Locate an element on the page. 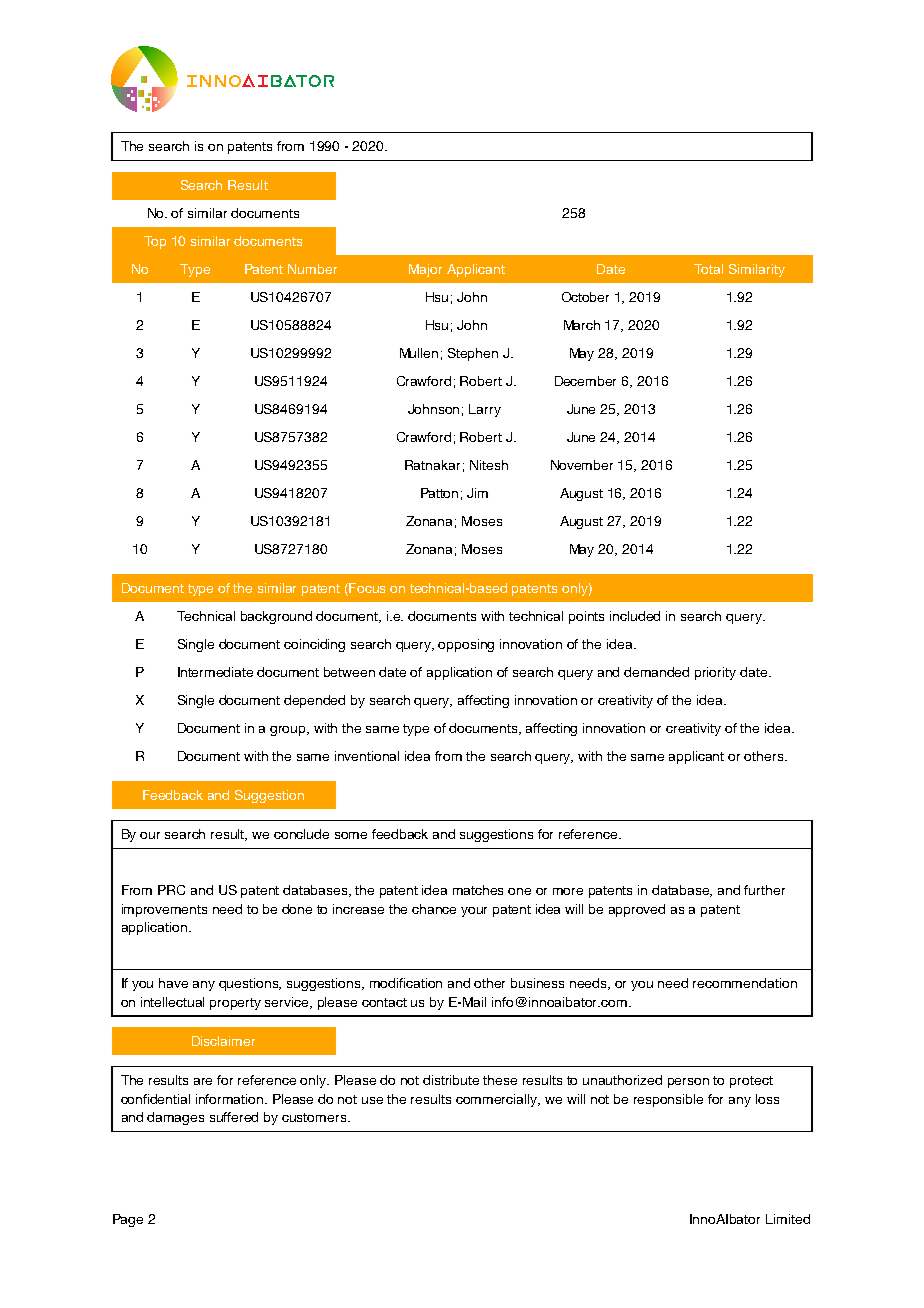  Major is located at coordinates (425, 270).
